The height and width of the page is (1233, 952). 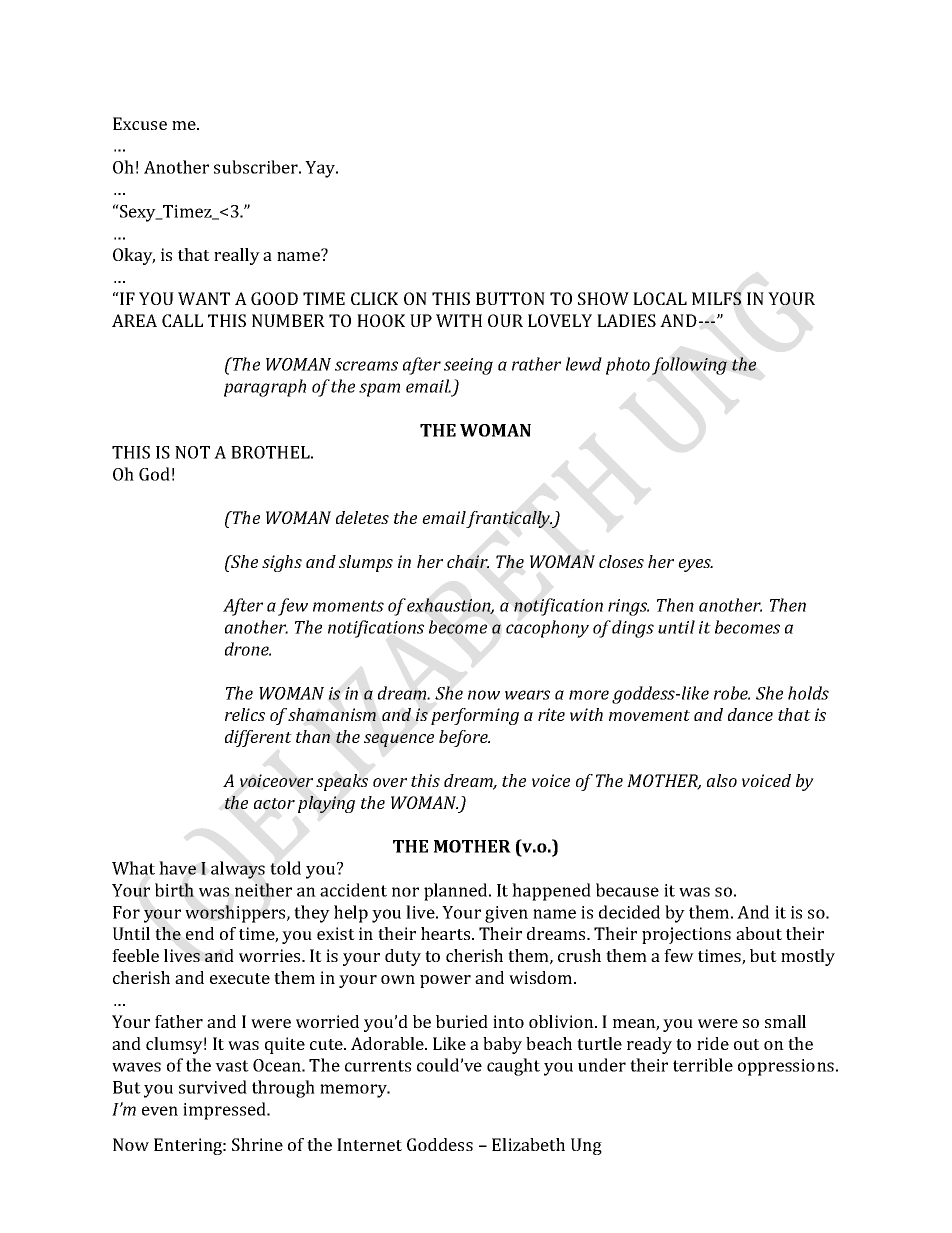 What do you see at coordinates (716, 298) in the page?
I see `MILFS` at bounding box center [716, 298].
